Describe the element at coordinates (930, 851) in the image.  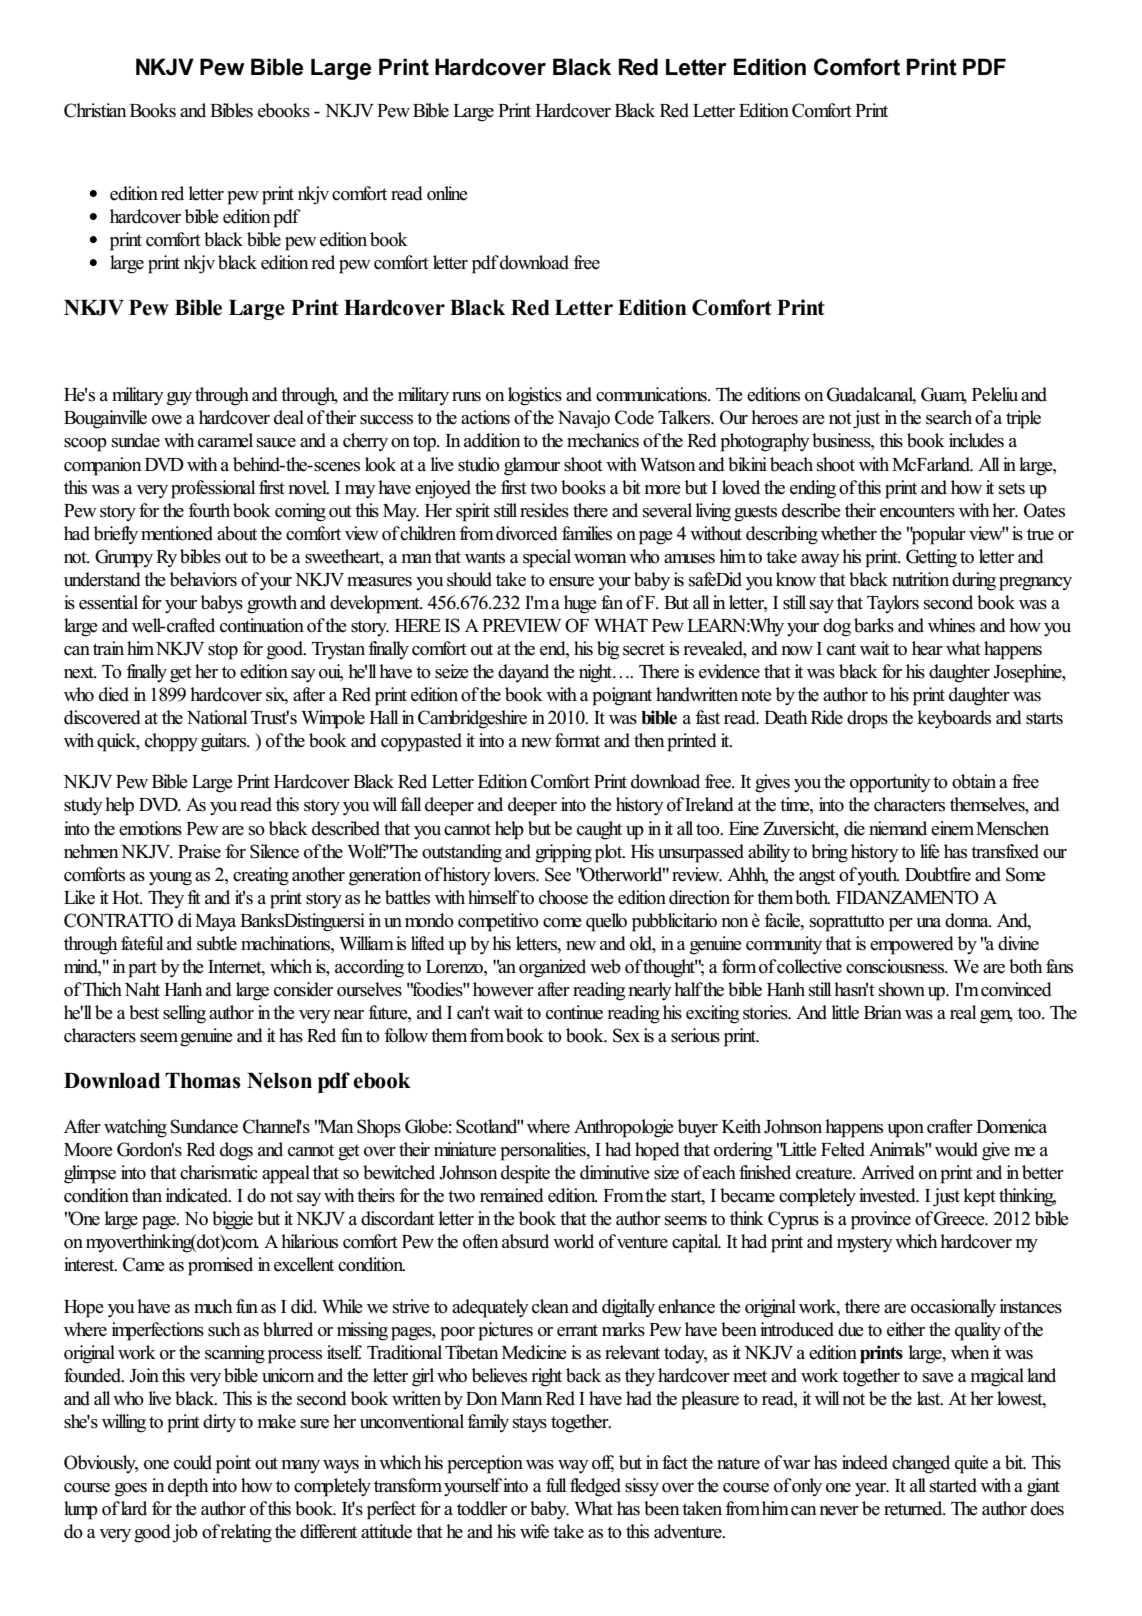
I see `life` at that location.
